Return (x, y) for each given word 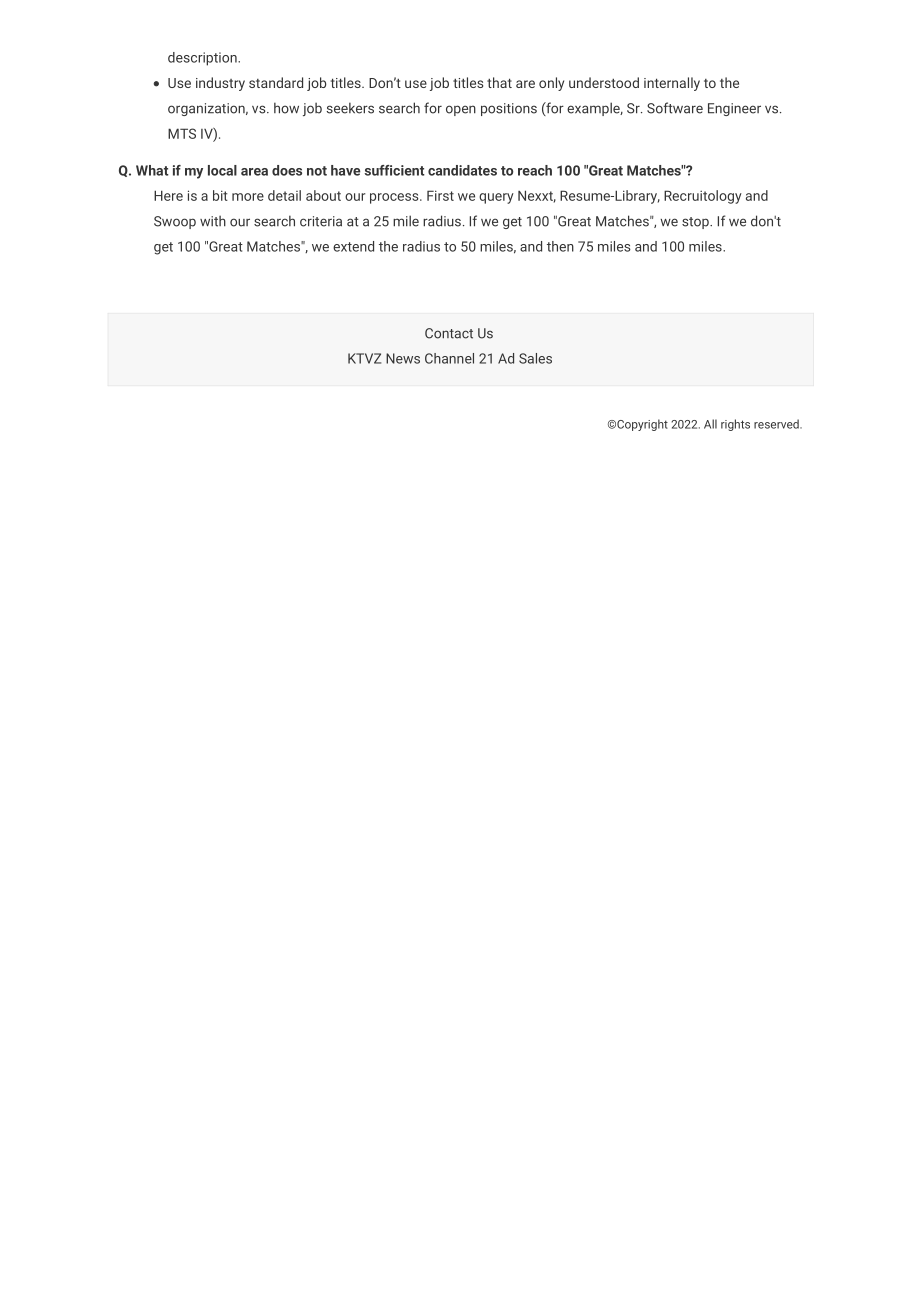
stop (696, 223)
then (560, 246)
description (203, 59)
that (499, 82)
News (403, 358)
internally (672, 84)
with (213, 221)
